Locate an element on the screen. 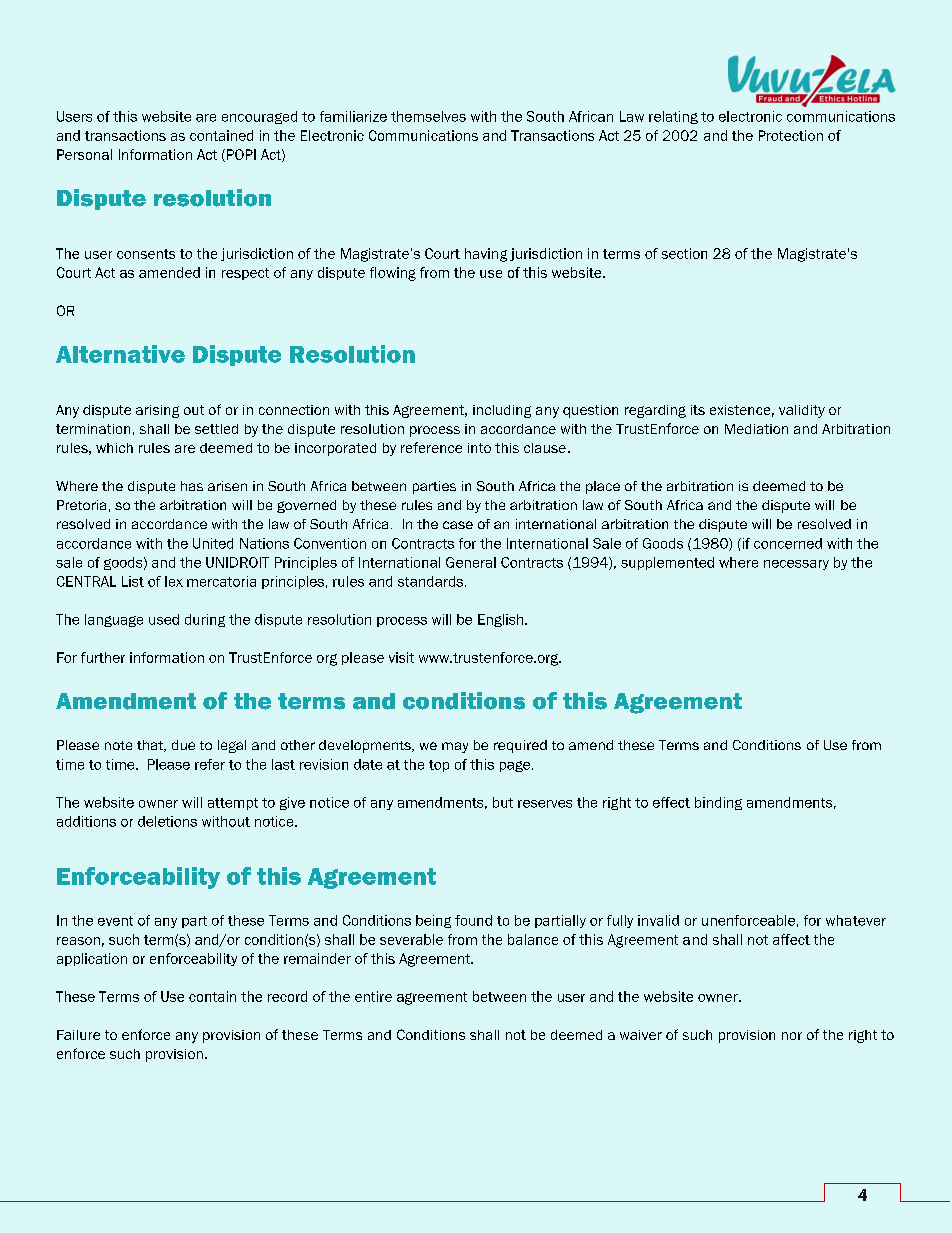 The height and width of the screenshot is (1233, 952). Failure is located at coordinates (78, 1035).
